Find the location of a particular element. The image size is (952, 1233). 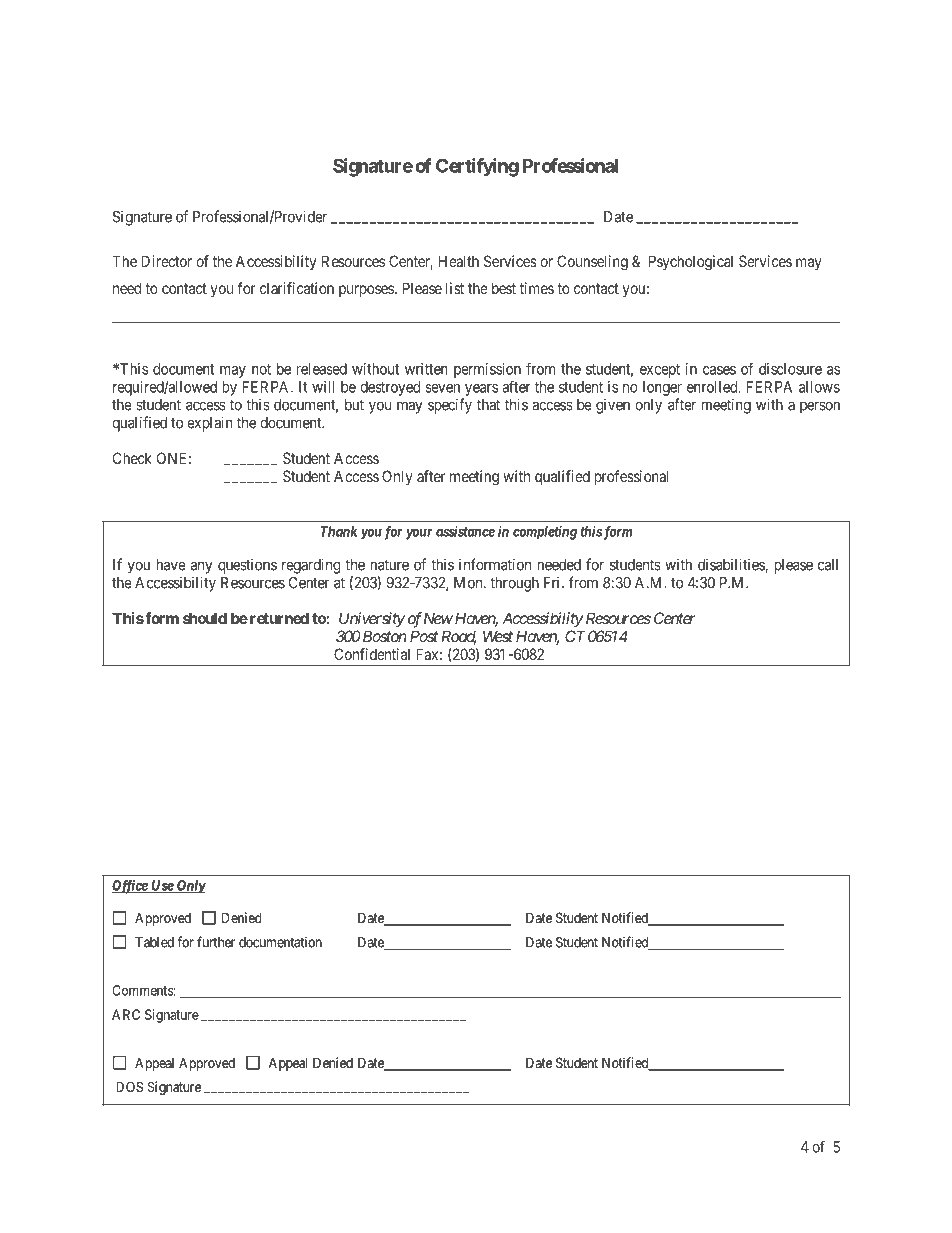

Director is located at coordinates (166, 261).
